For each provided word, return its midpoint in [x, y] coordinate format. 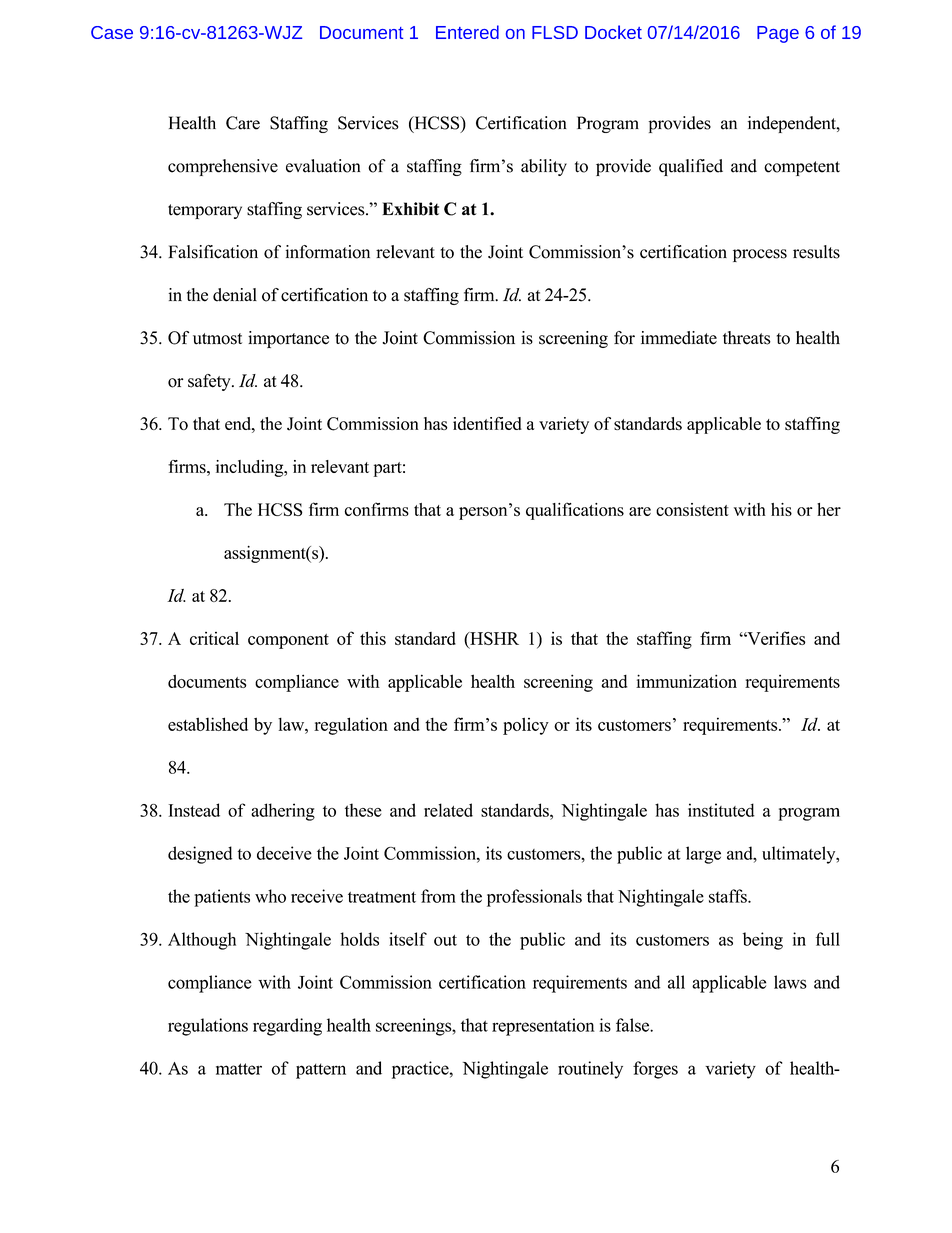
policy [526, 726]
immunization [686, 681]
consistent [692, 509]
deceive [284, 853]
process [760, 255]
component [288, 641]
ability [544, 167]
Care [243, 123]
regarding [287, 1027]
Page [778, 34]
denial [235, 295]
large [703, 855]
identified [487, 423]
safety [210, 382]
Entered [467, 32]
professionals [534, 898]
